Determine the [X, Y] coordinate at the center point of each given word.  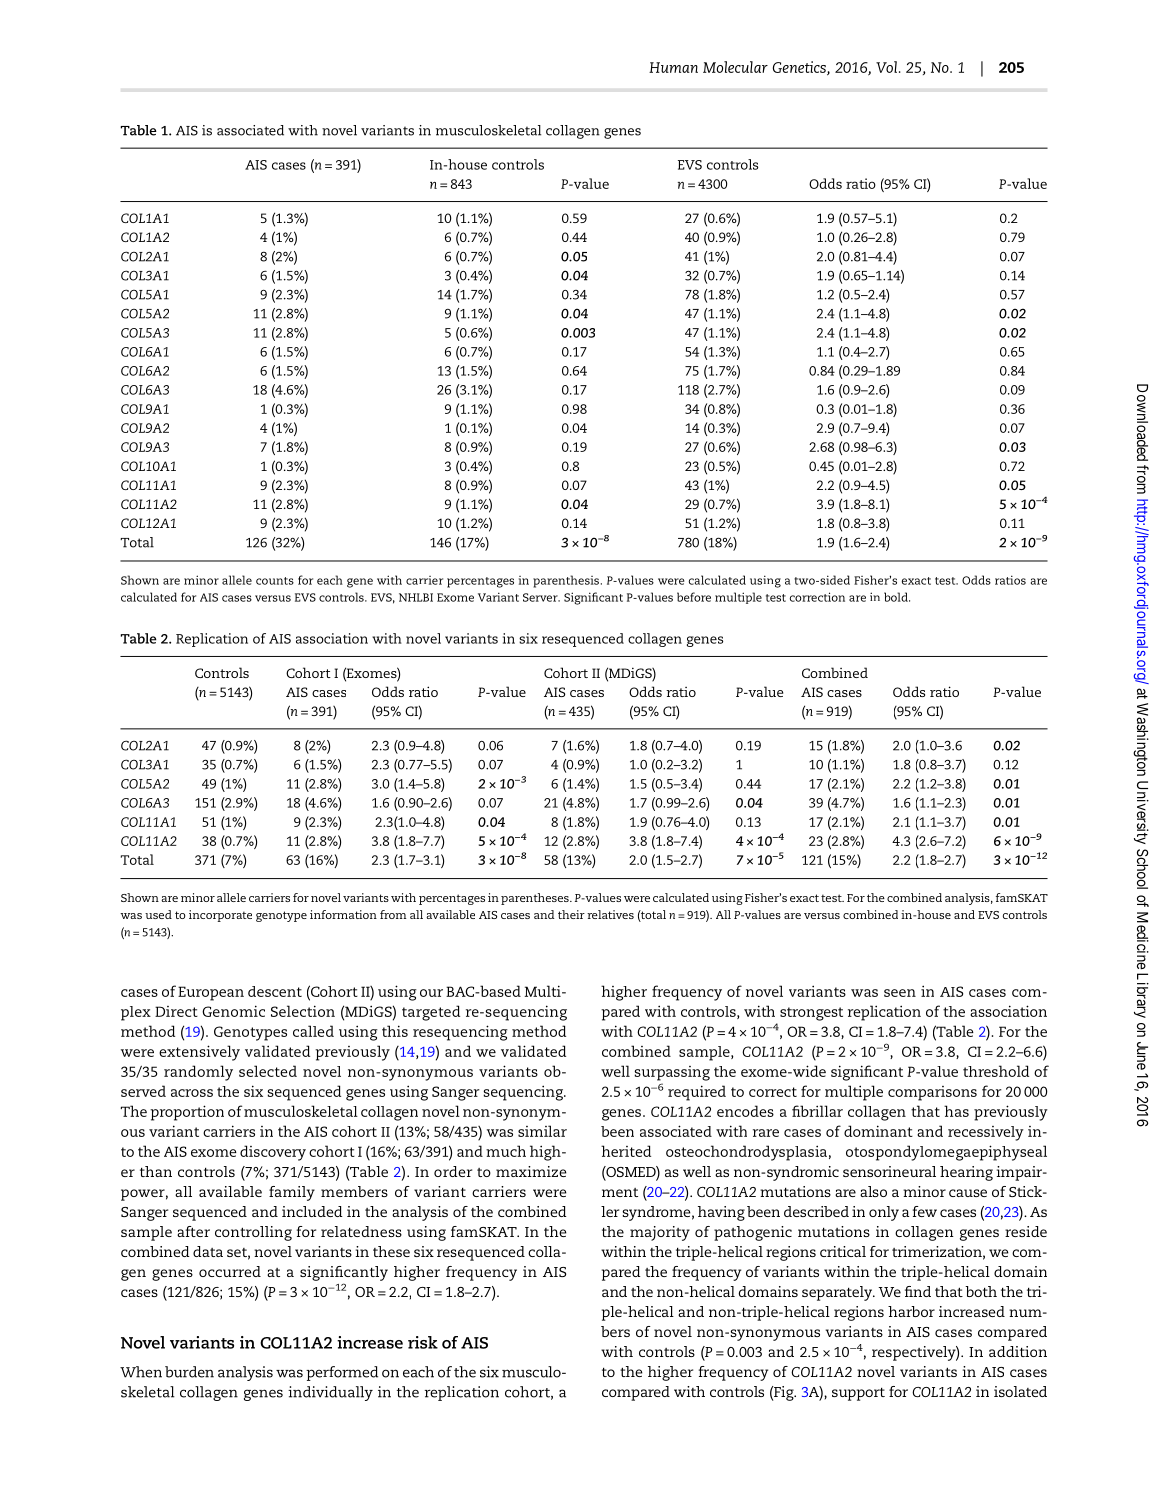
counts [275, 581]
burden [189, 1372]
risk [423, 1342]
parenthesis [566, 581]
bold [897, 597]
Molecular [735, 67]
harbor [911, 1311]
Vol [886, 67]
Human [673, 67]
